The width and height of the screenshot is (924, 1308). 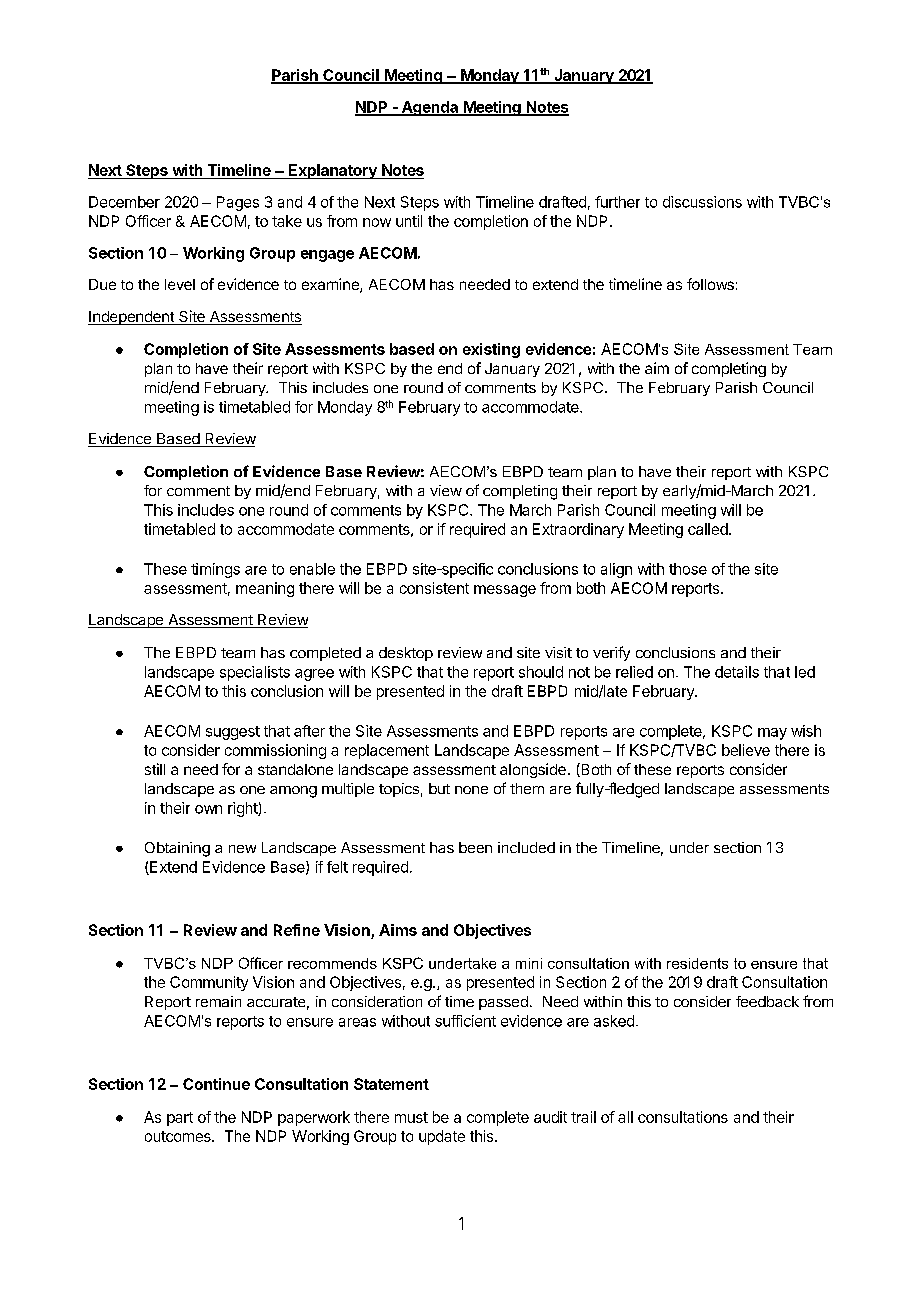 What do you see at coordinates (132, 318) in the screenshot?
I see `Independent` at bounding box center [132, 318].
